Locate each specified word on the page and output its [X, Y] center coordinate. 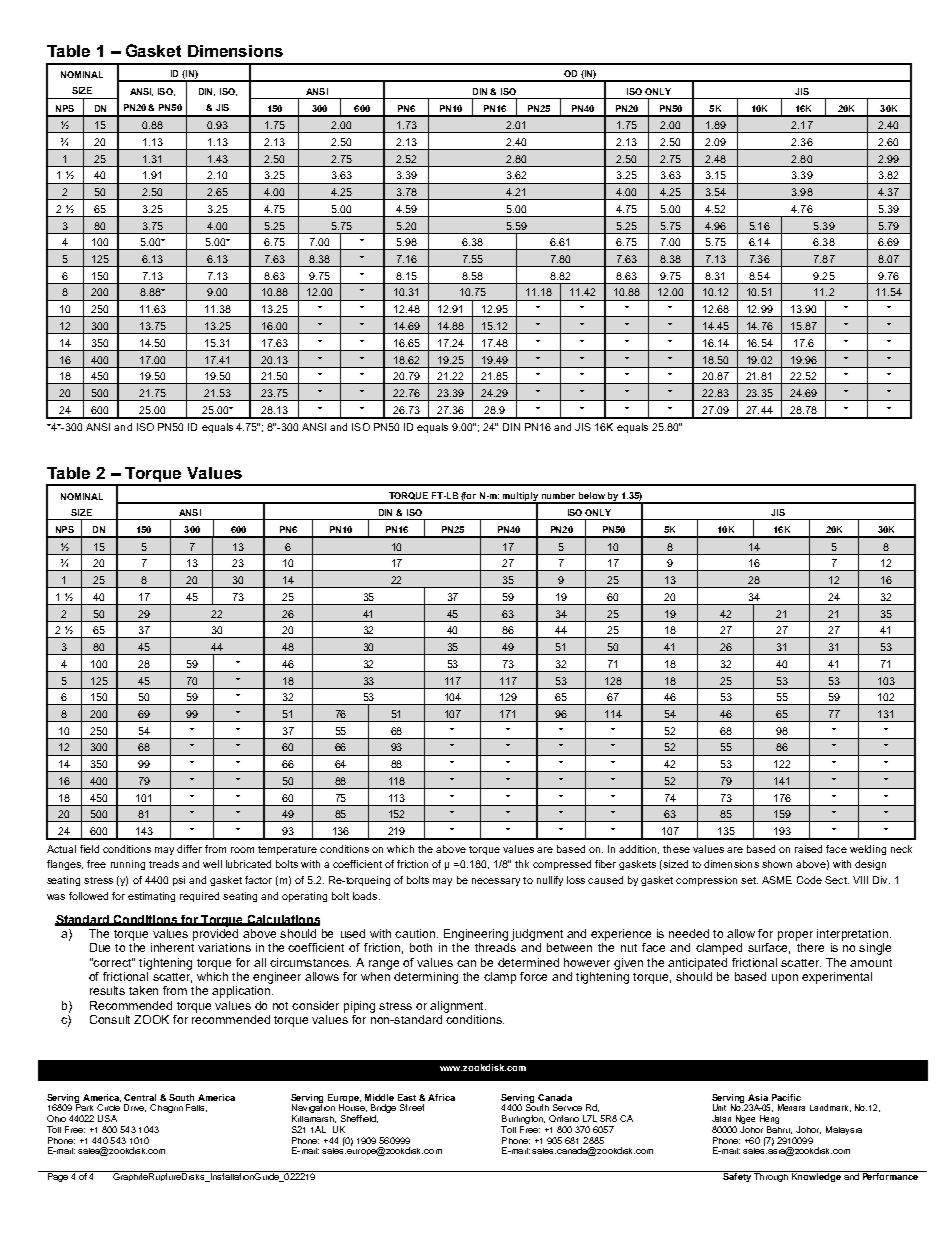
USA [107, 1118]
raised [808, 849]
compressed [562, 865]
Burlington [523, 1121]
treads [164, 864]
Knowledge [816, 1176]
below [592, 495]
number [558, 495]
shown [777, 864]
